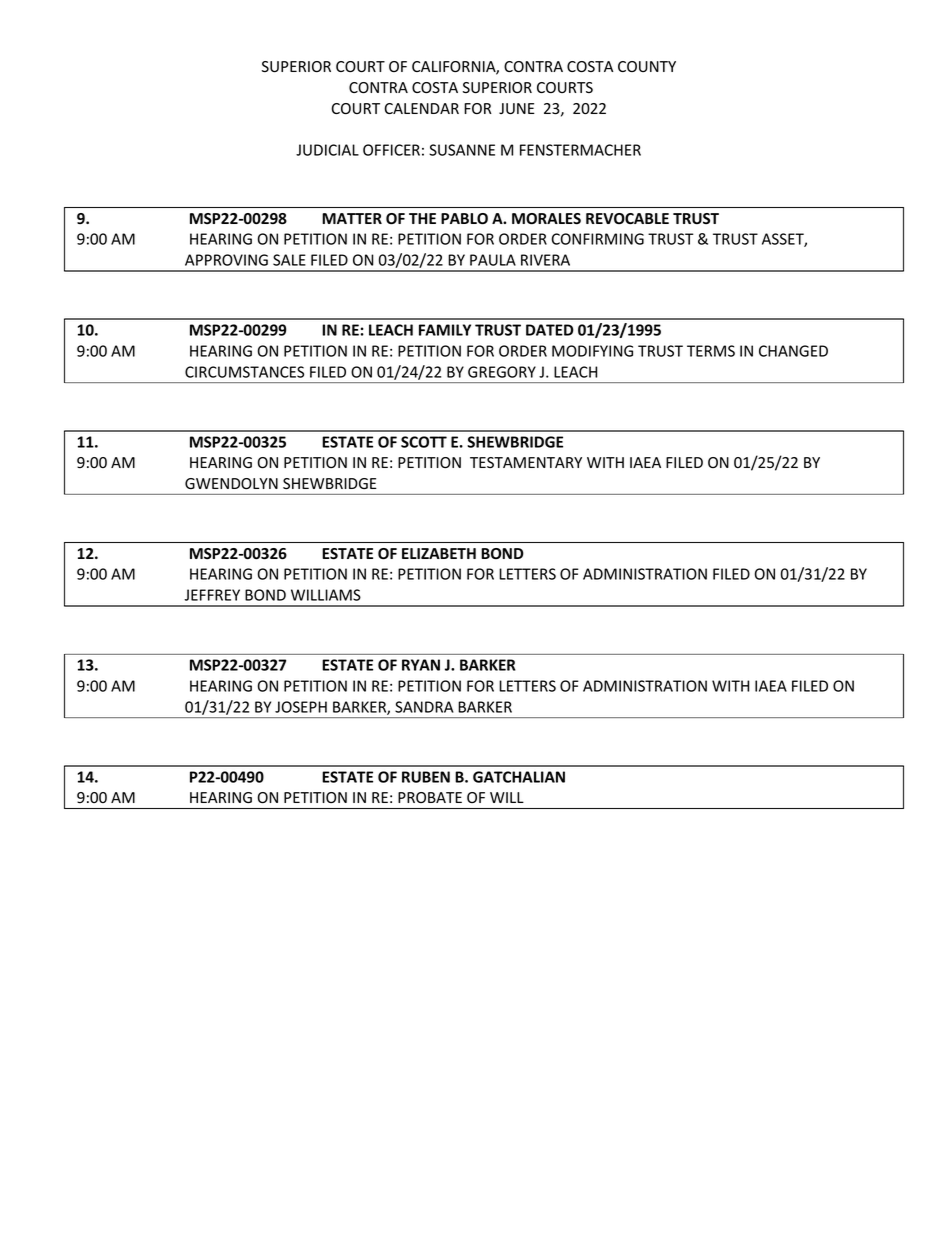  Describe the element at coordinates (327, 150) in the document. I see `JUDICIAL` at that location.
